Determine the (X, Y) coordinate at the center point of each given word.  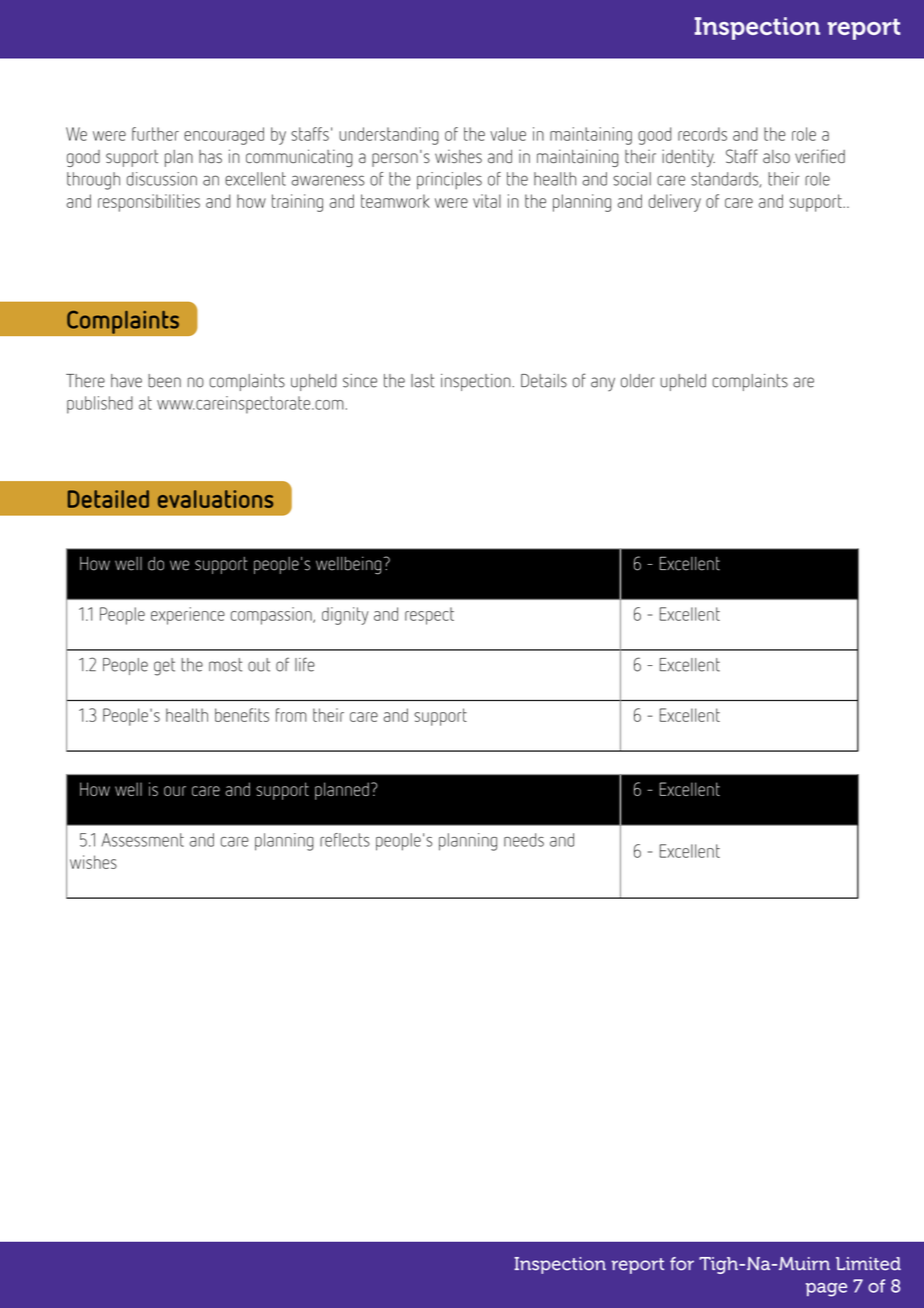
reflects (345, 840)
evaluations (215, 499)
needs (524, 840)
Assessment (142, 840)
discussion (162, 179)
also (776, 156)
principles (449, 181)
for (682, 1264)
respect (429, 616)
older (638, 381)
